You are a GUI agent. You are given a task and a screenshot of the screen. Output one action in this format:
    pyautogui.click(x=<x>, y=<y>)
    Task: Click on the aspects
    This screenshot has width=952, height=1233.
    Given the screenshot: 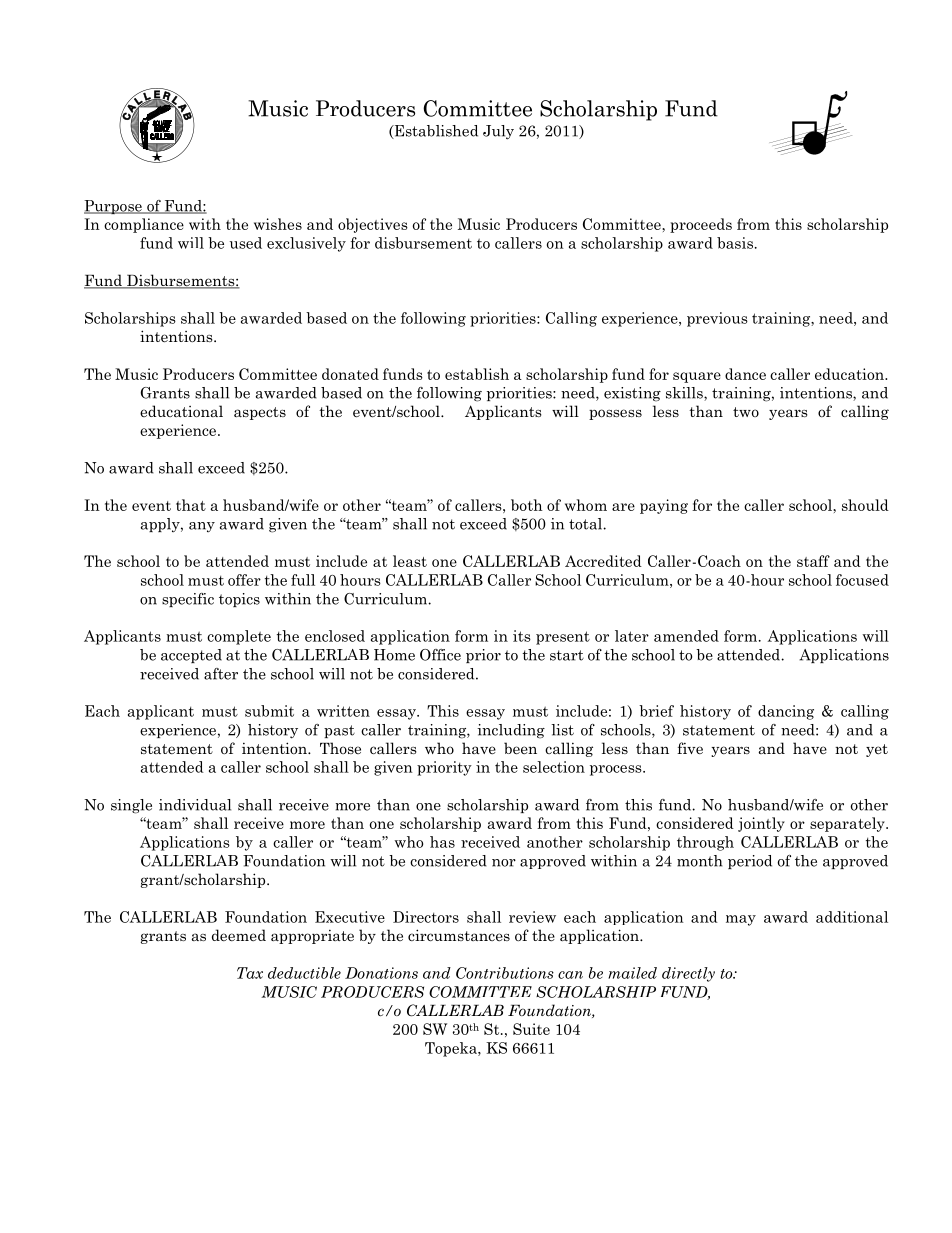 What is the action you would take?
    pyautogui.click(x=260, y=413)
